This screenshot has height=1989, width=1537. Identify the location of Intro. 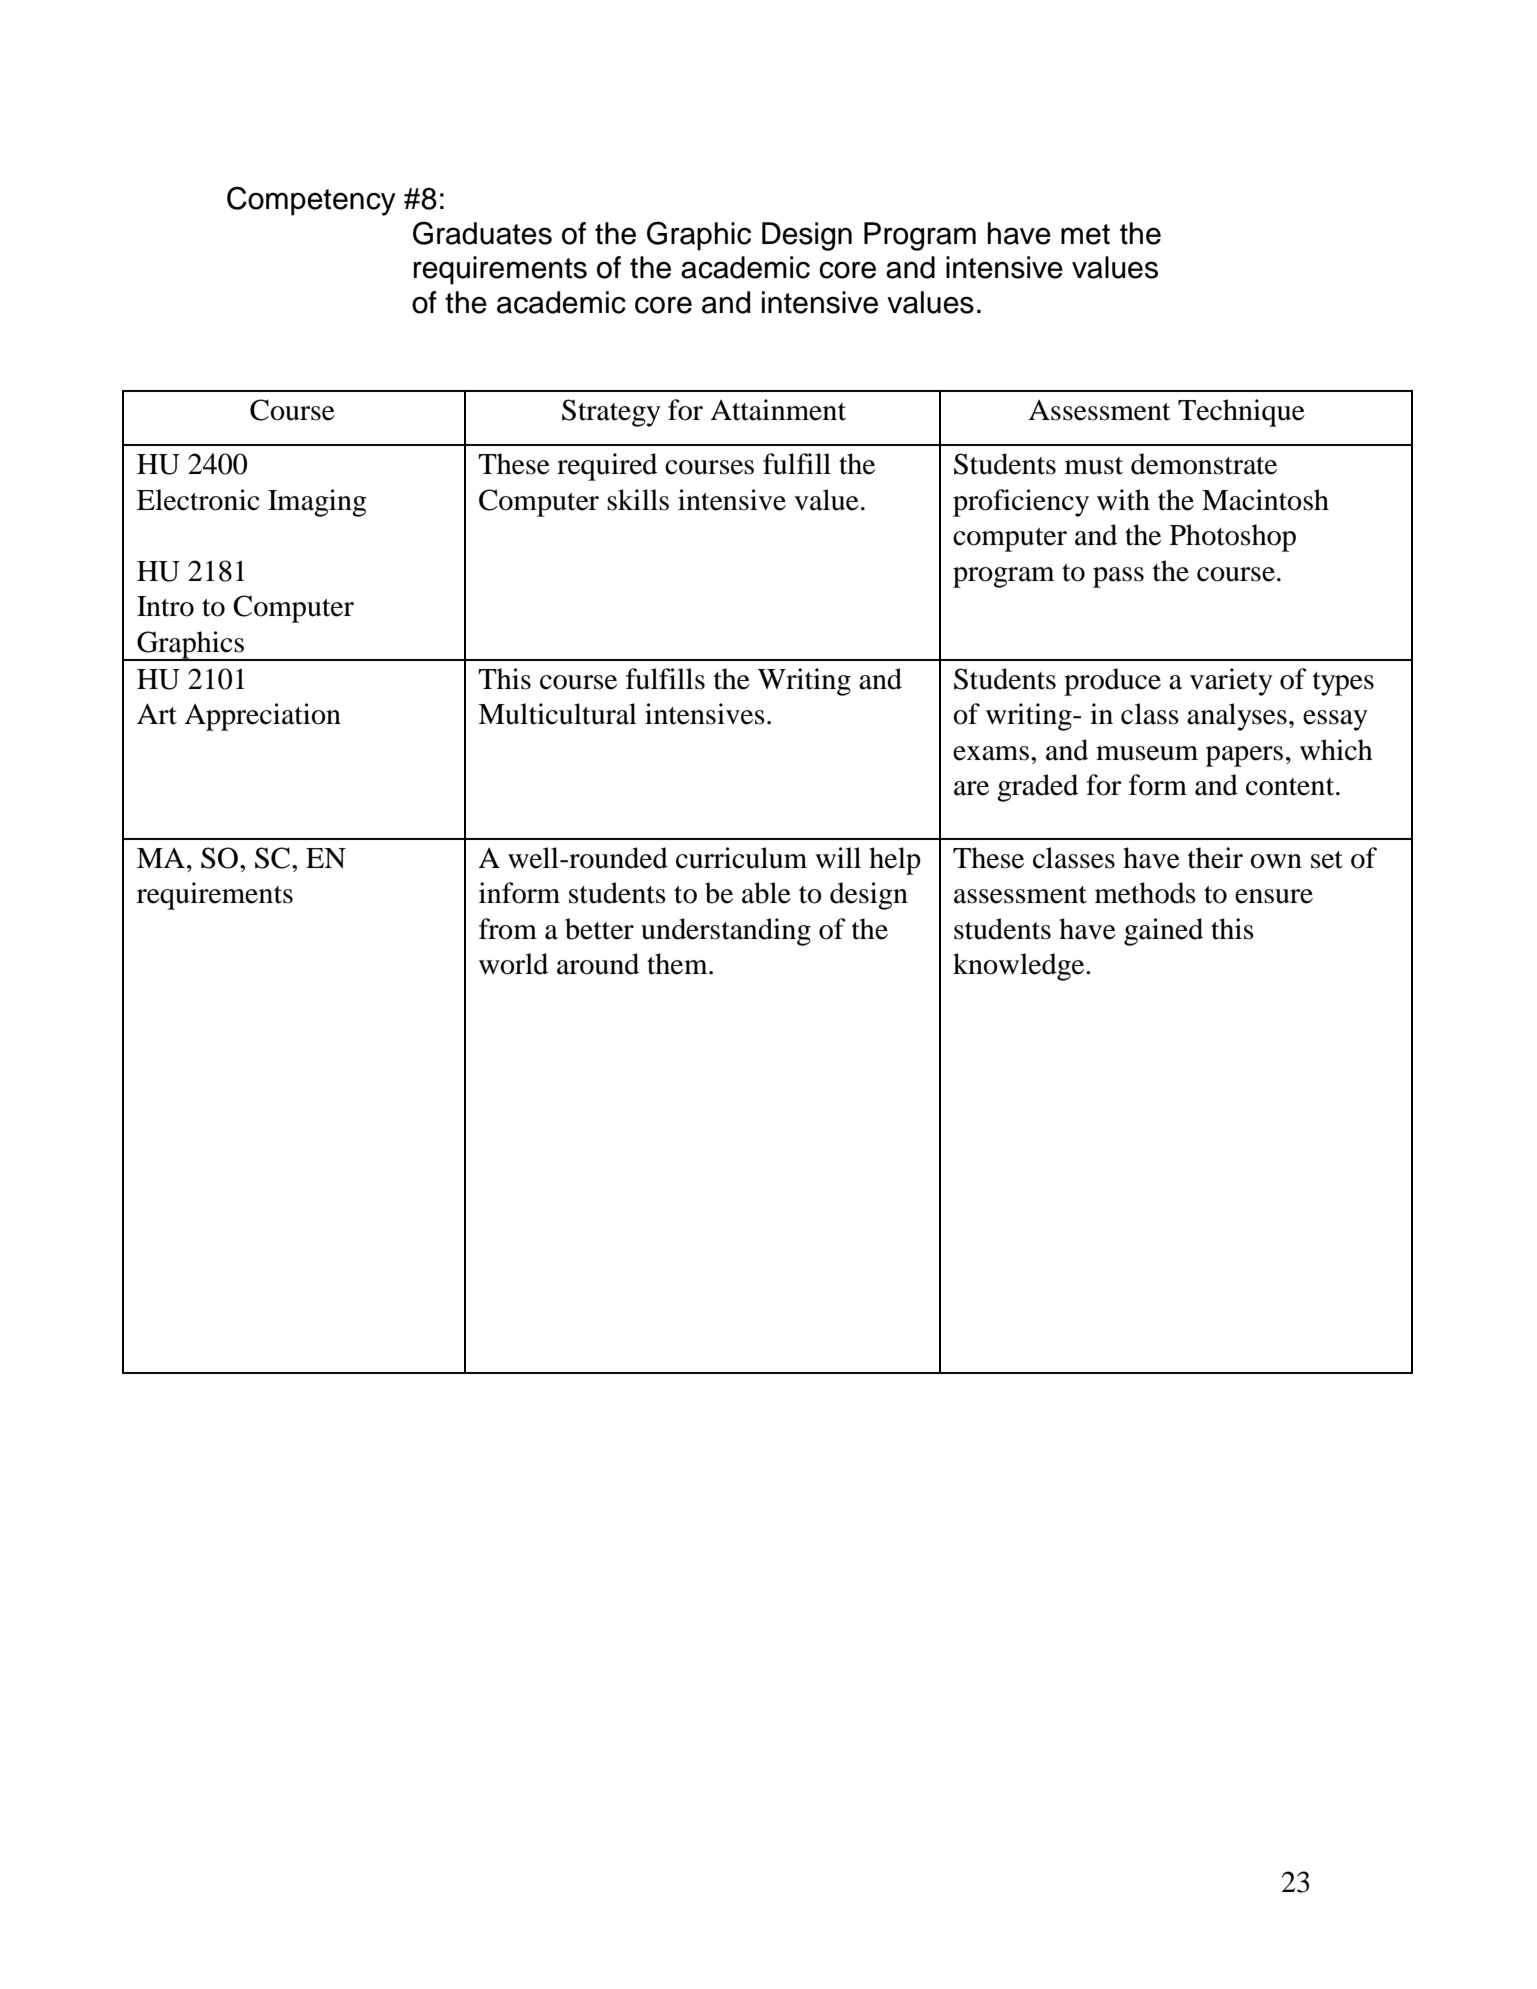
(165, 606).
